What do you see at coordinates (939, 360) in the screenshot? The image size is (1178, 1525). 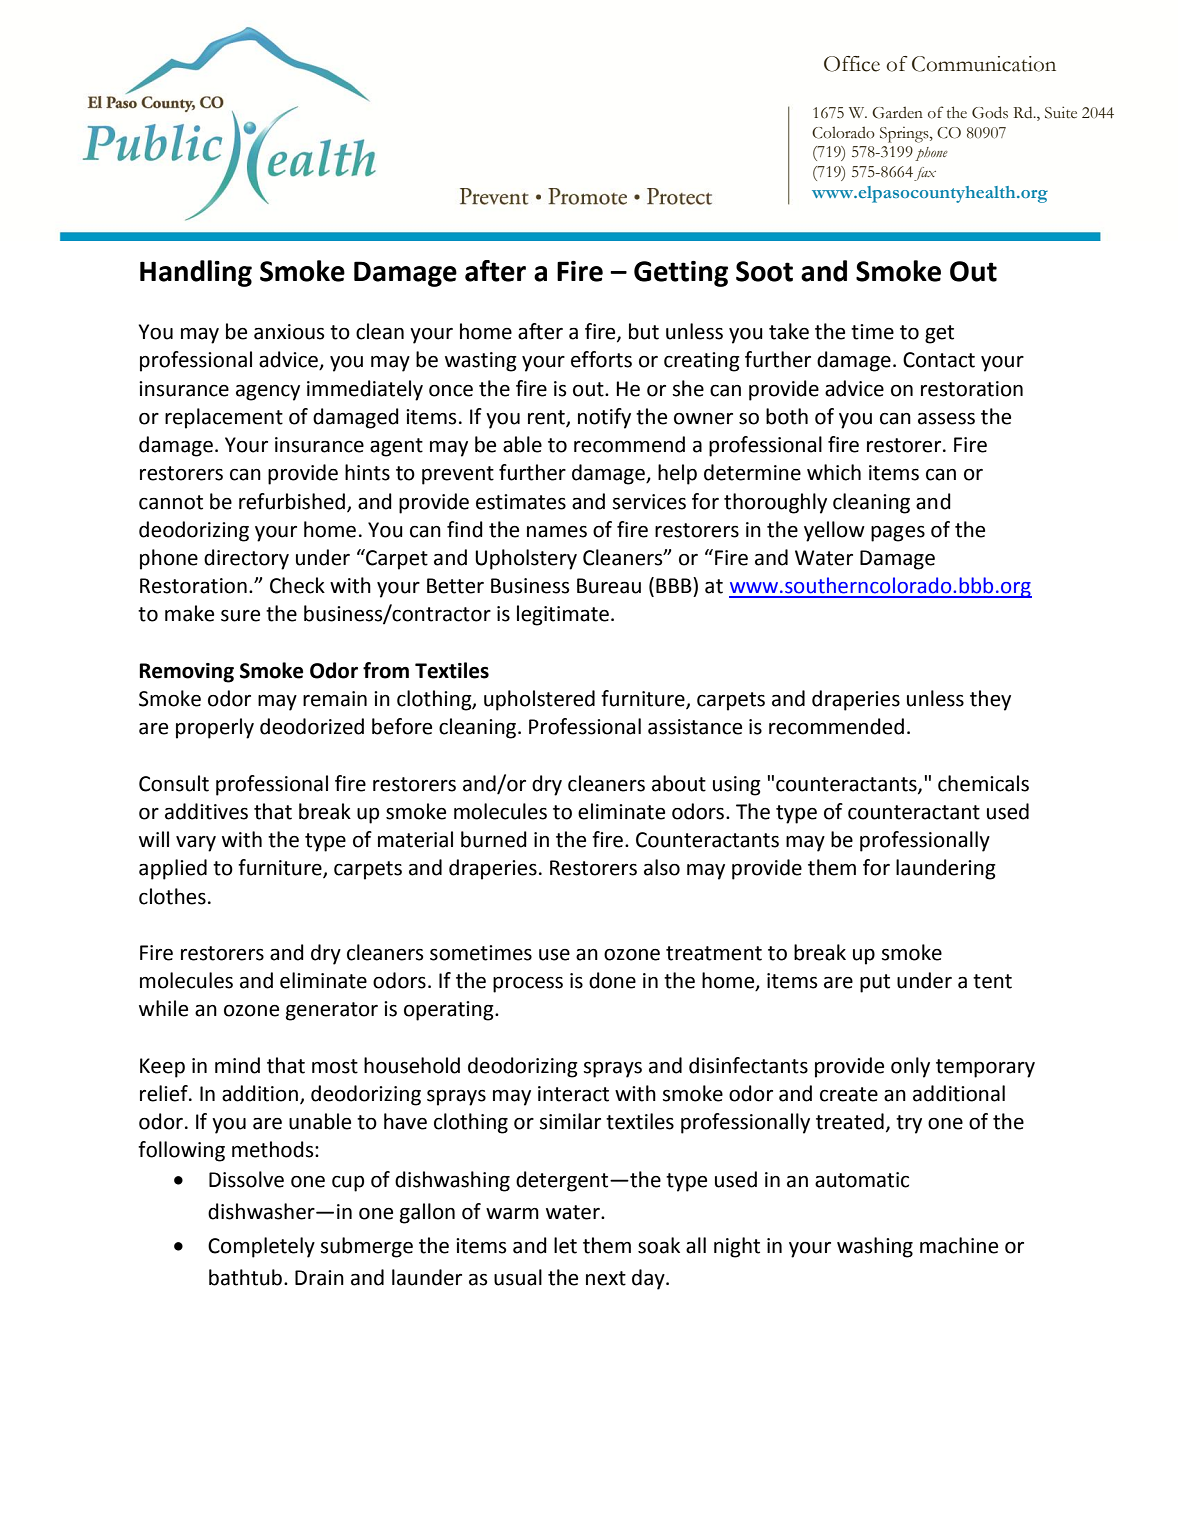 I see `Contact` at bounding box center [939, 360].
